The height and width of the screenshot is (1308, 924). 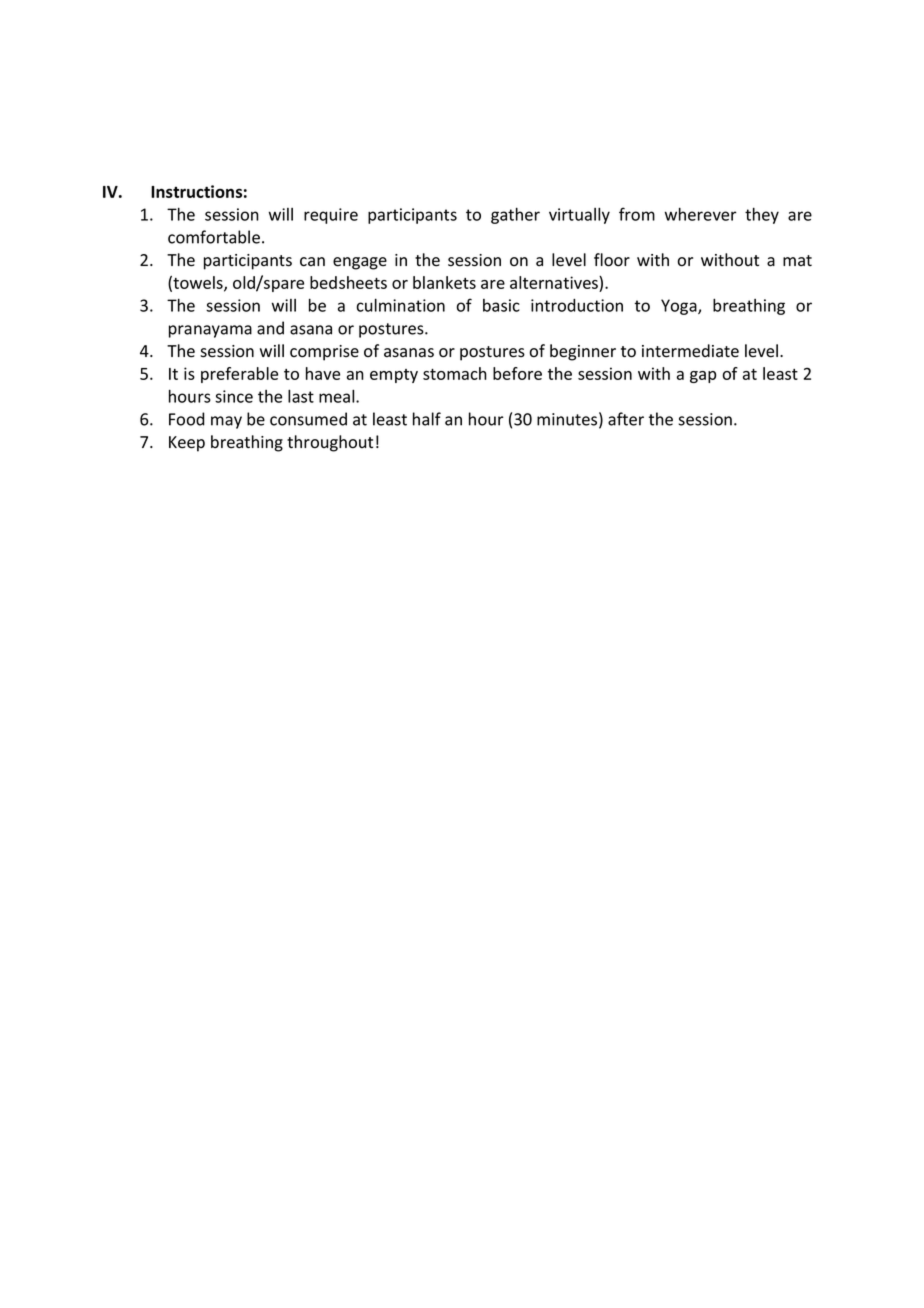 I want to click on wherever, so click(x=701, y=214).
